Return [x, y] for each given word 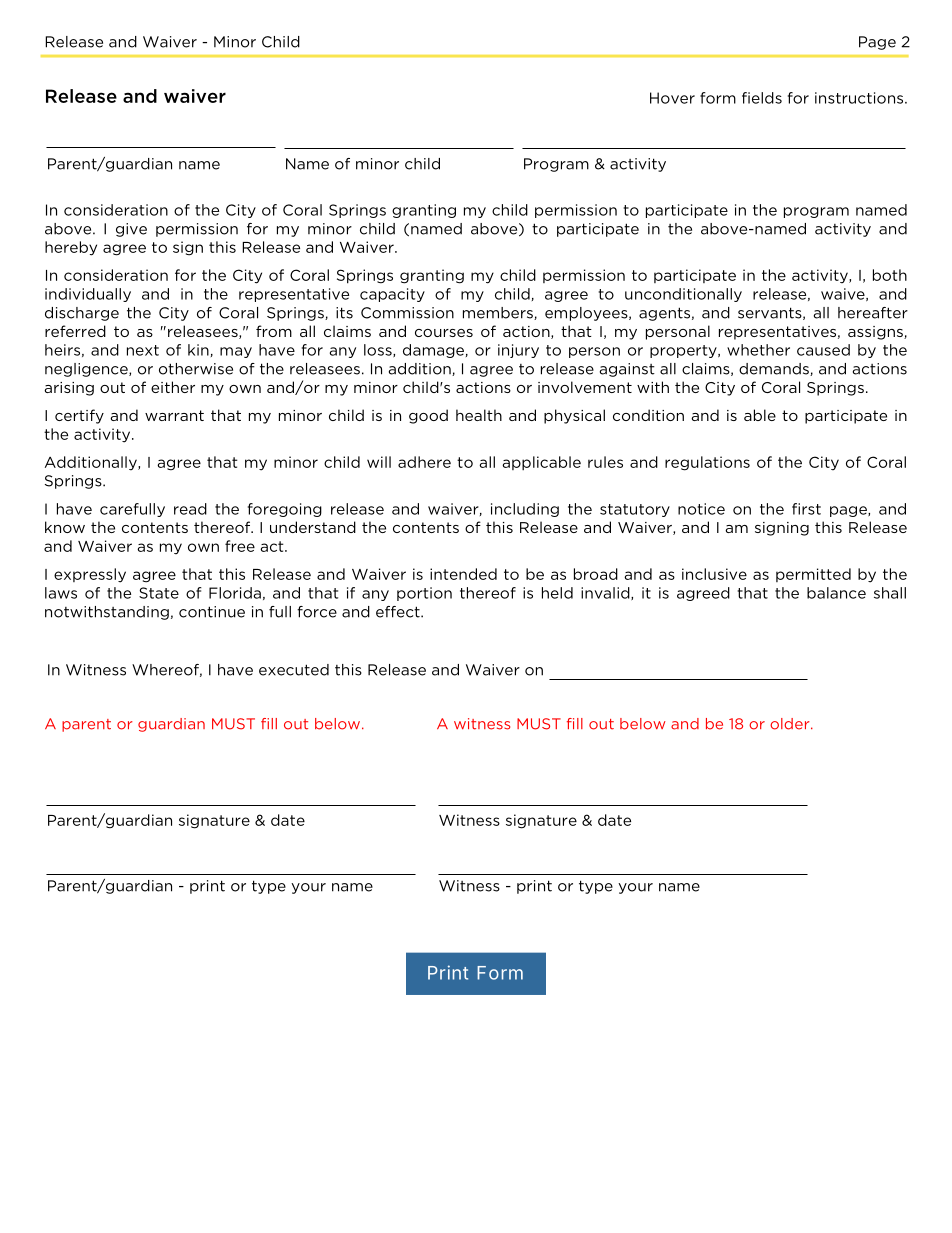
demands [775, 369]
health [479, 415]
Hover [672, 98]
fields [762, 98]
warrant [174, 415]
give [131, 230]
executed [294, 670]
